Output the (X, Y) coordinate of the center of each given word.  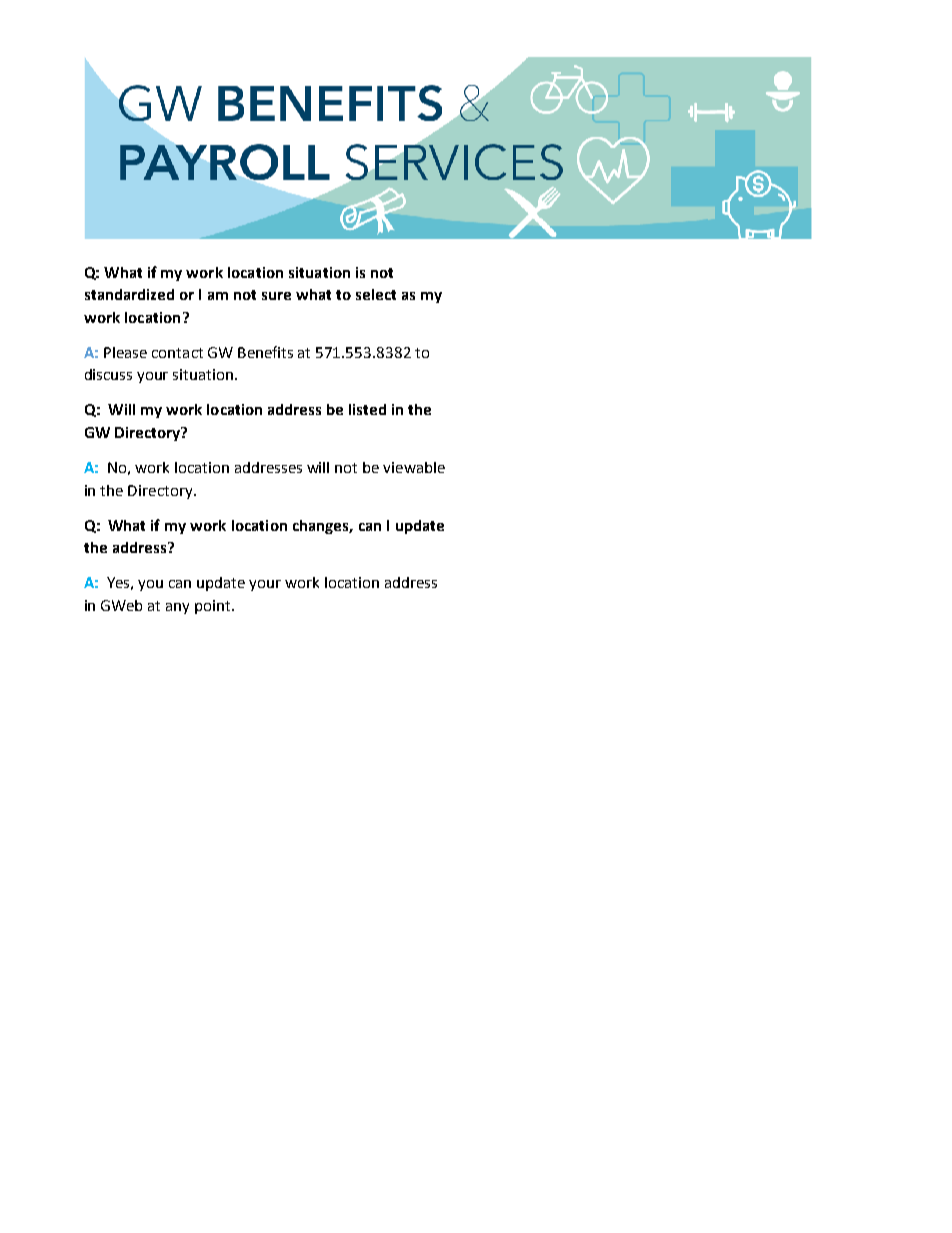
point (214, 607)
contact (177, 353)
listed (367, 409)
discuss (108, 374)
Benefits (265, 352)
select (376, 294)
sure (276, 296)
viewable (414, 467)
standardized (129, 294)
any (177, 608)
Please (125, 352)
